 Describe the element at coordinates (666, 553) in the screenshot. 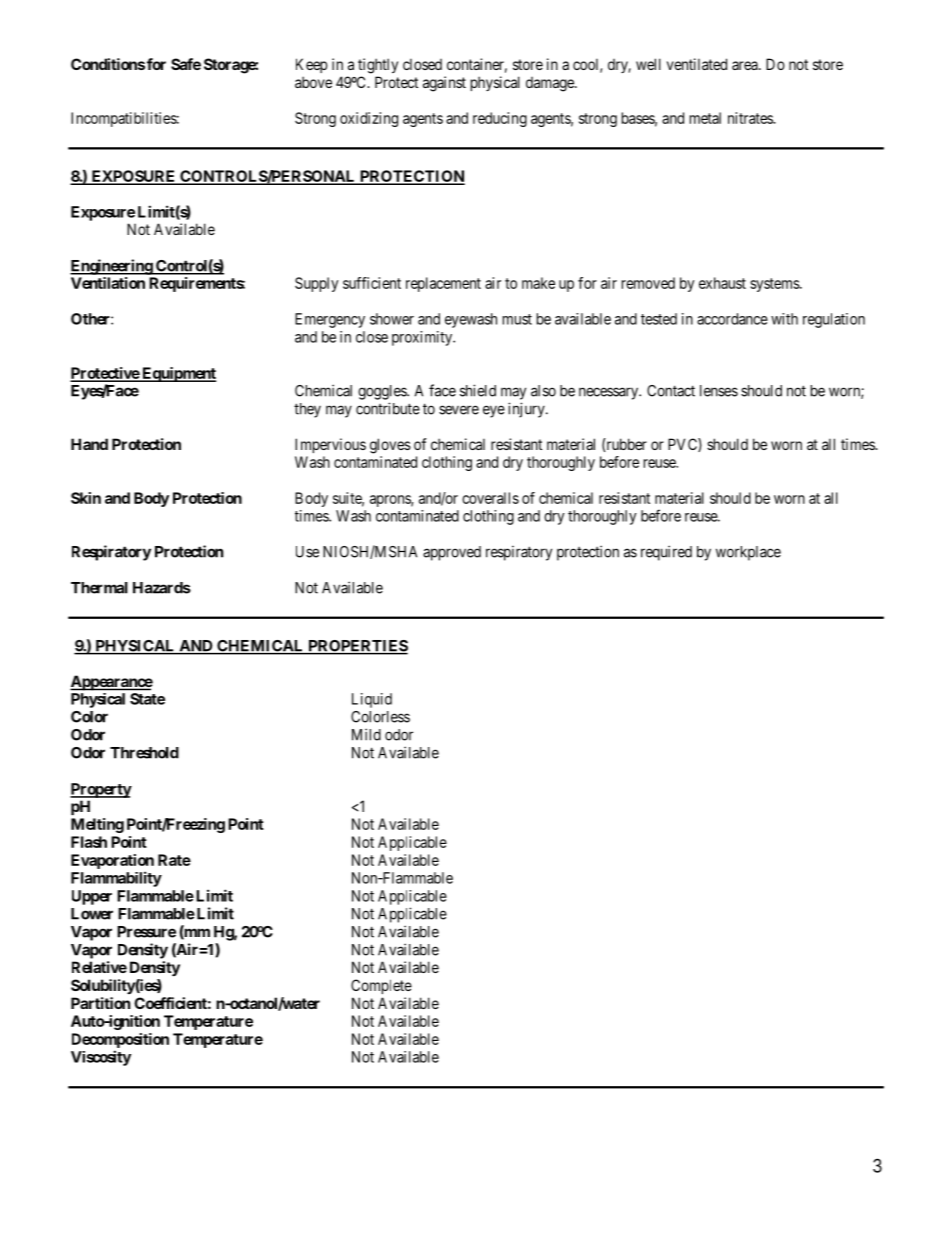

I see `required` at that location.
